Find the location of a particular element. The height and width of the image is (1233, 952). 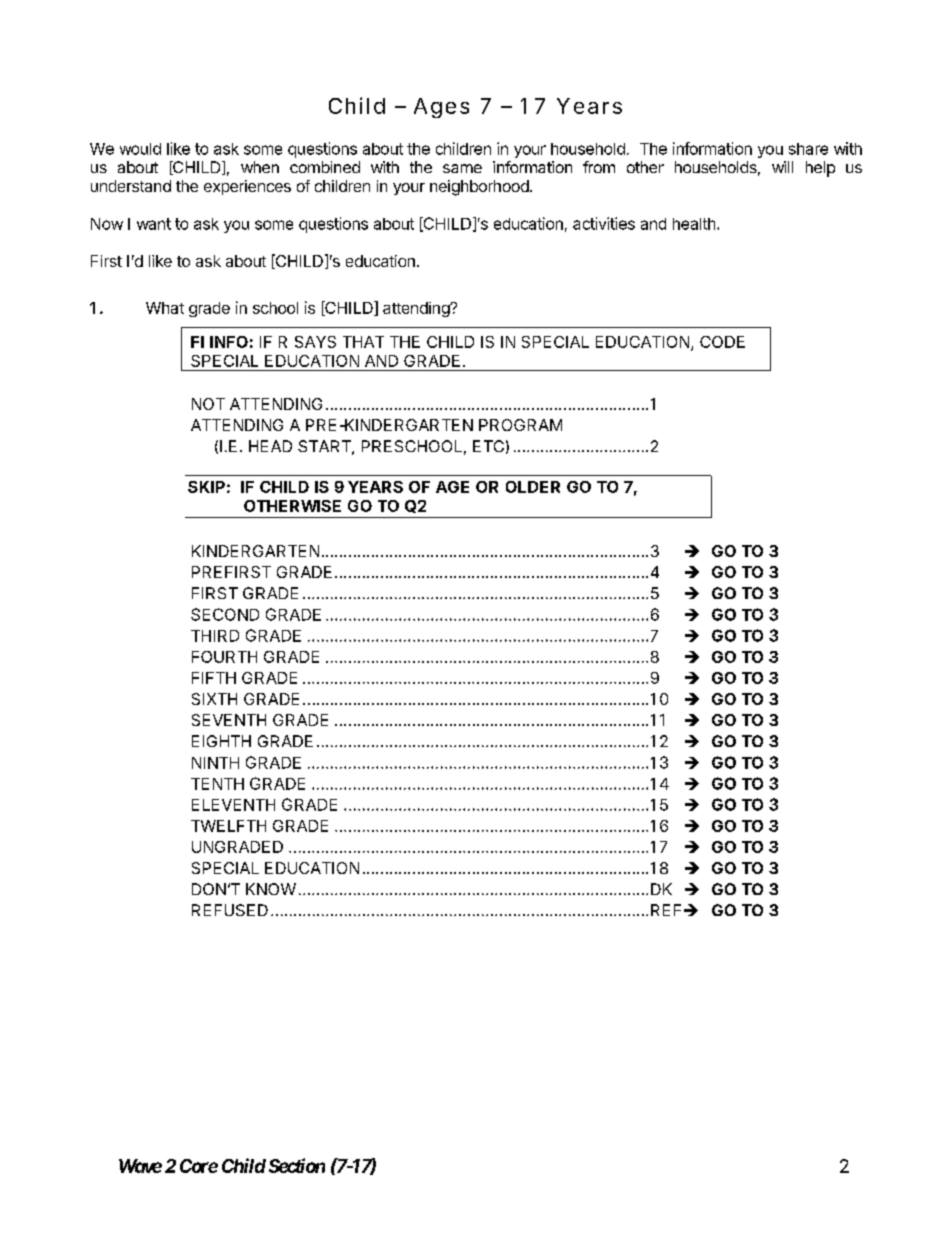

Section is located at coordinates (297, 1165).
